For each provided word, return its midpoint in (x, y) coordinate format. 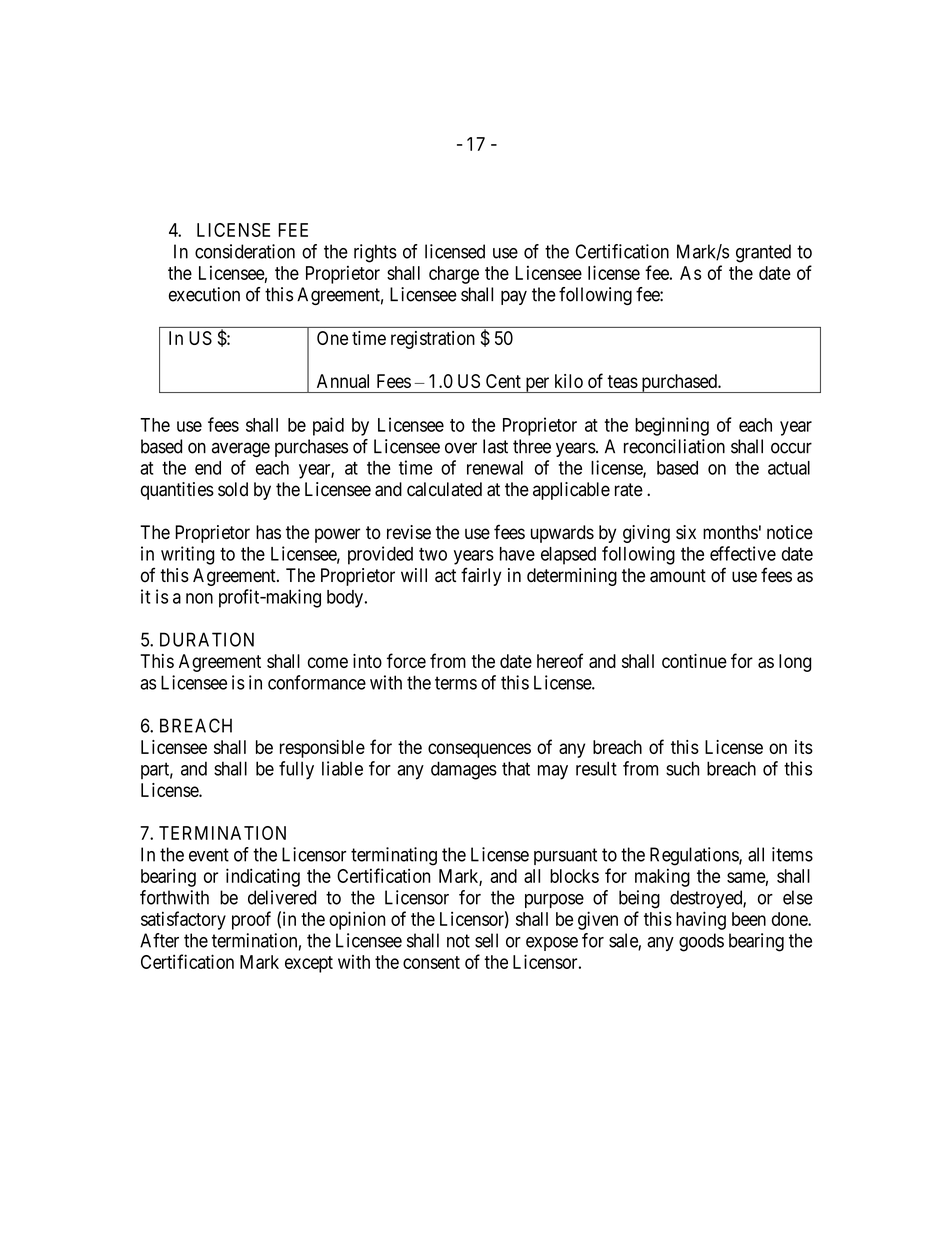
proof (251, 920)
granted (763, 253)
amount (678, 576)
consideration (245, 251)
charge (454, 275)
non (199, 598)
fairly (481, 576)
